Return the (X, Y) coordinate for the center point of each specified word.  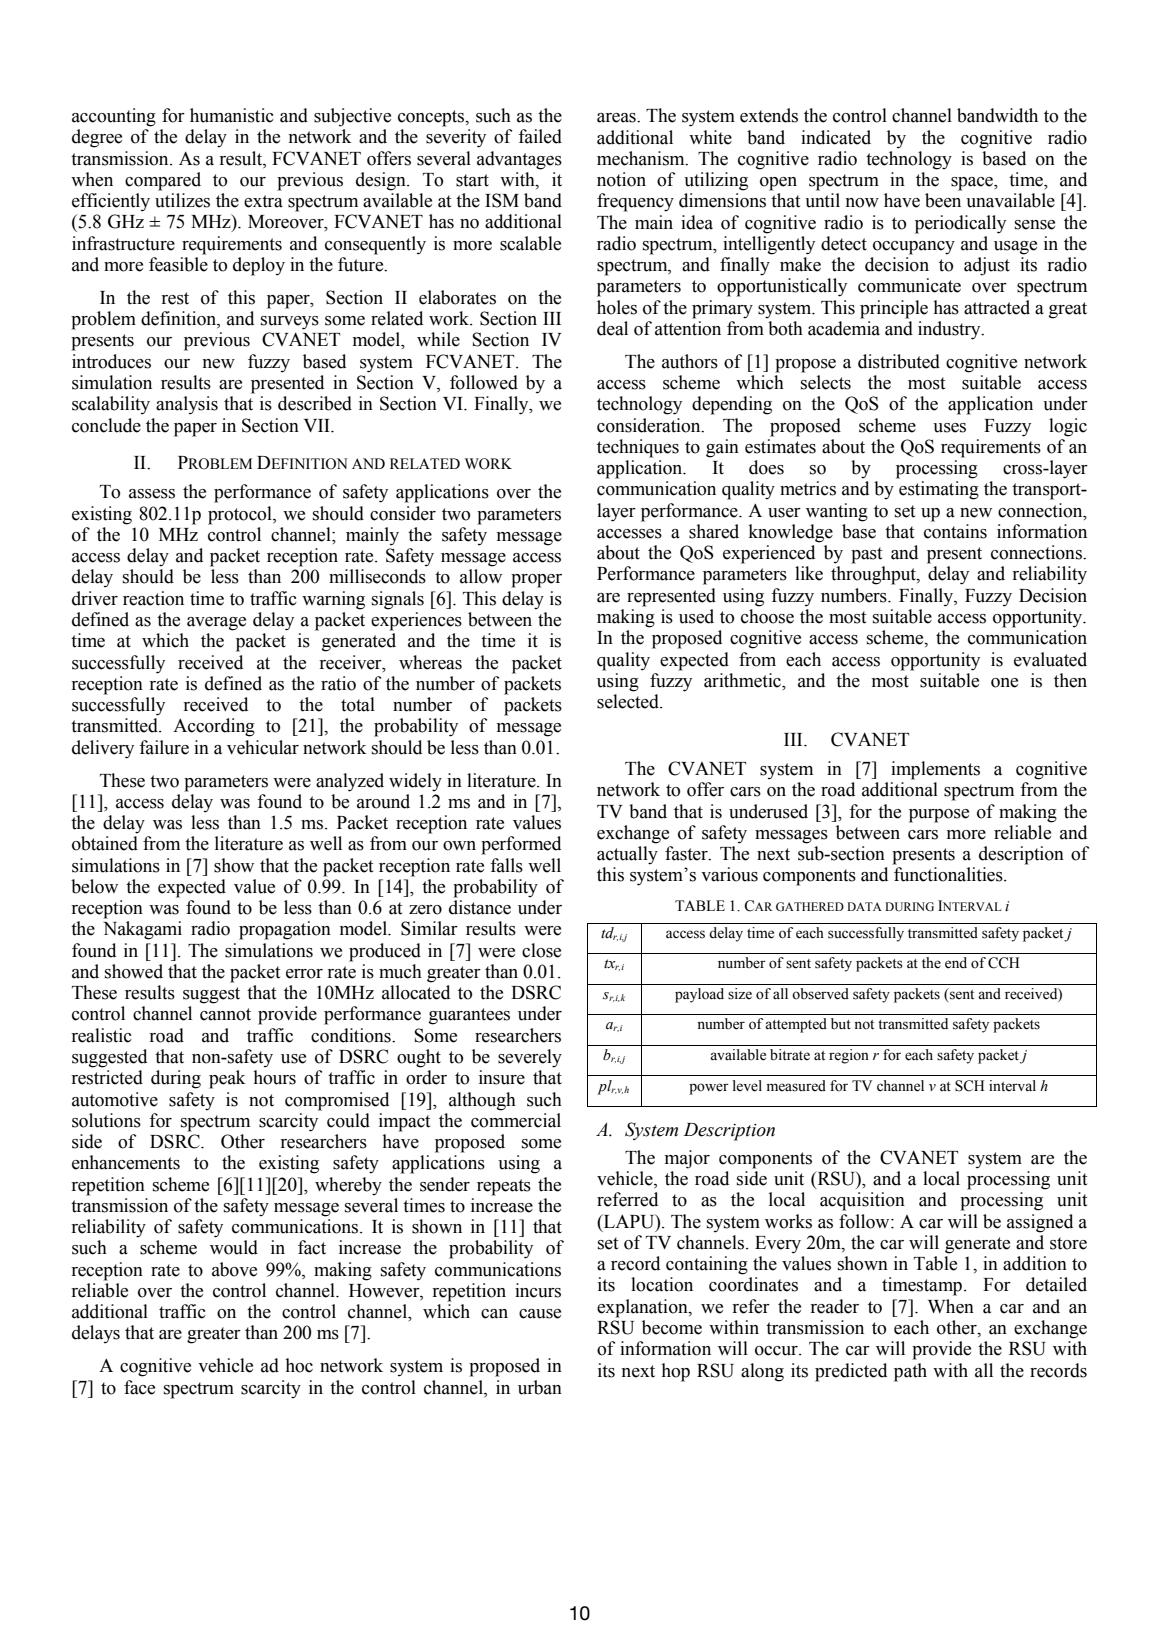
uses (949, 428)
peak (227, 1079)
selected (629, 701)
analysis (187, 405)
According (214, 727)
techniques (638, 448)
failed (540, 136)
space (973, 184)
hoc (299, 1365)
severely (530, 1058)
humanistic (232, 115)
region (849, 1056)
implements (935, 770)
